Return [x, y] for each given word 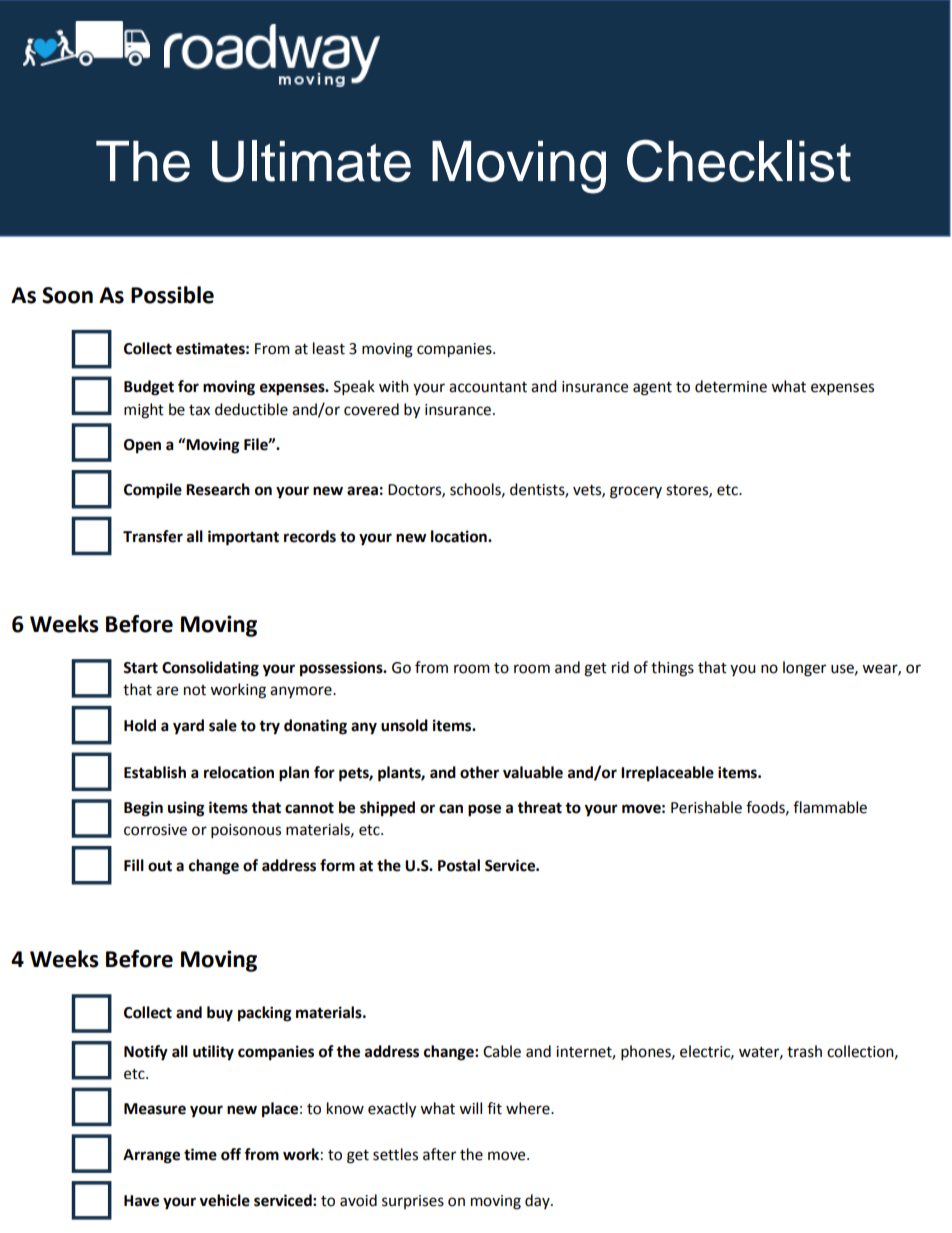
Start [140, 668]
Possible [172, 295]
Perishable [706, 807]
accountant [488, 387]
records [310, 536]
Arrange [151, 1156]
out [160, 866]
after [439, 1154]
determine [731, 386]
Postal [459, 865]
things [672, 669]
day [538, 1201]
